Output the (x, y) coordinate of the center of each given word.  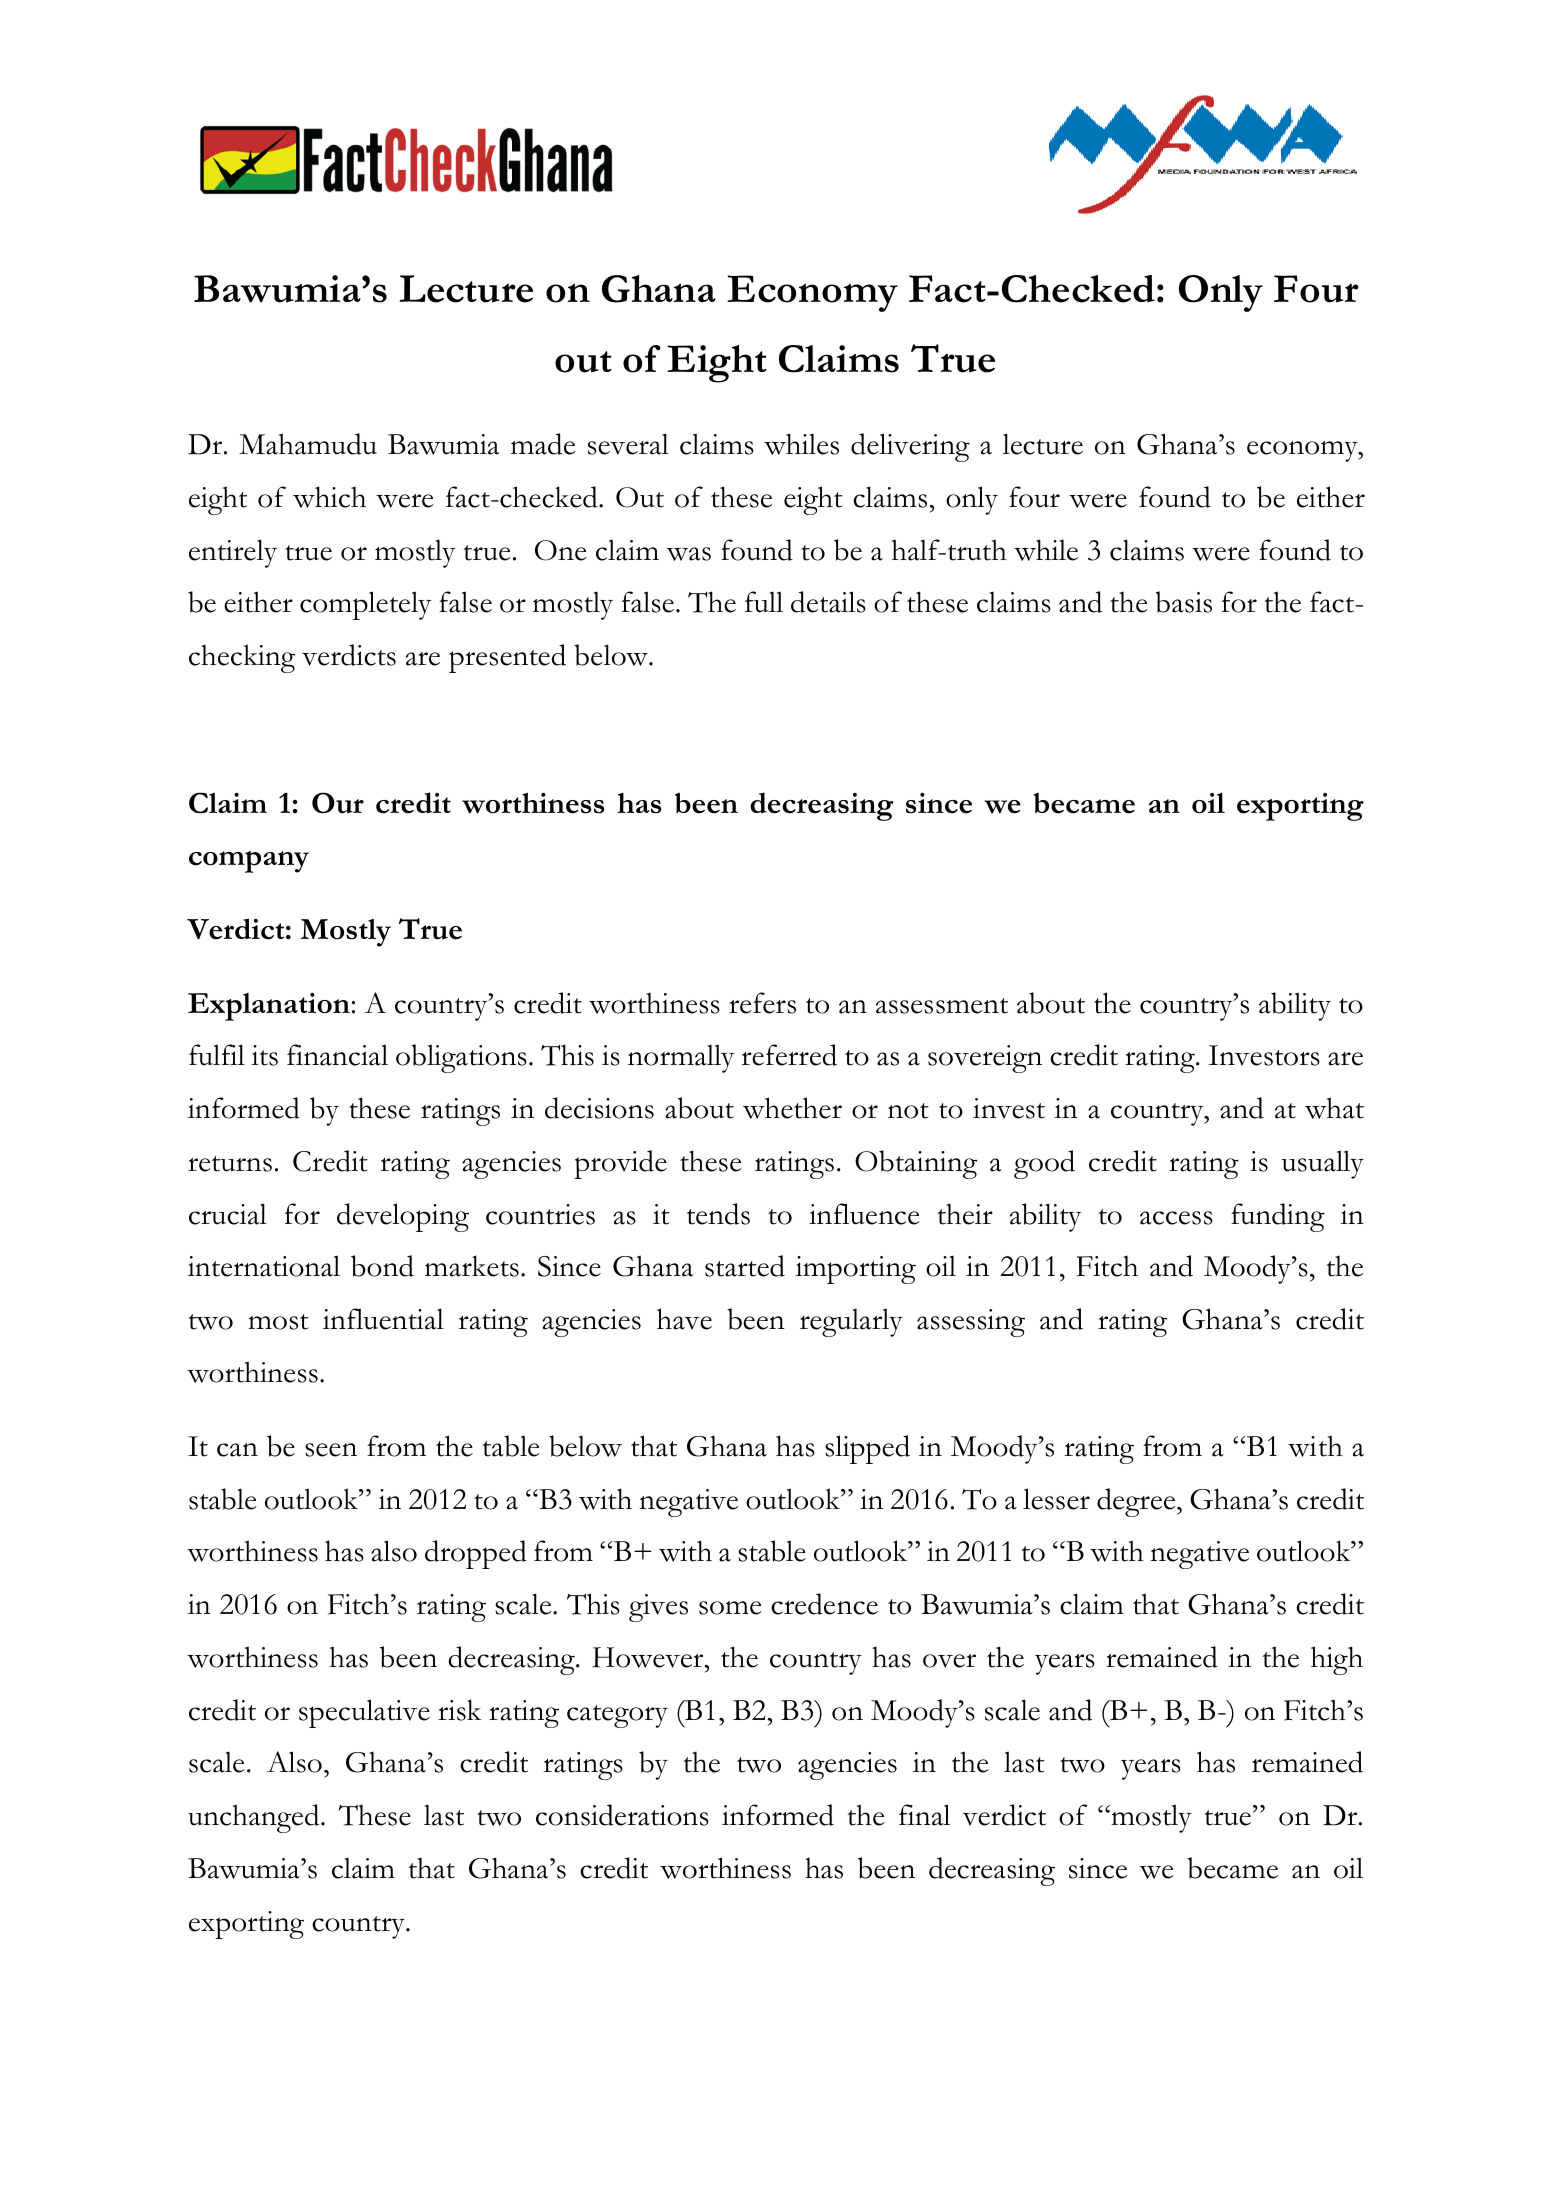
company (249, 862)
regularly (851, 1322)
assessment (942, 1006)
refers (762, 1003)
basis (1183, 602)
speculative (364, 1713)
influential (383, 1319)
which (329, 497)
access (1176, 1218)
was (689, 554)
